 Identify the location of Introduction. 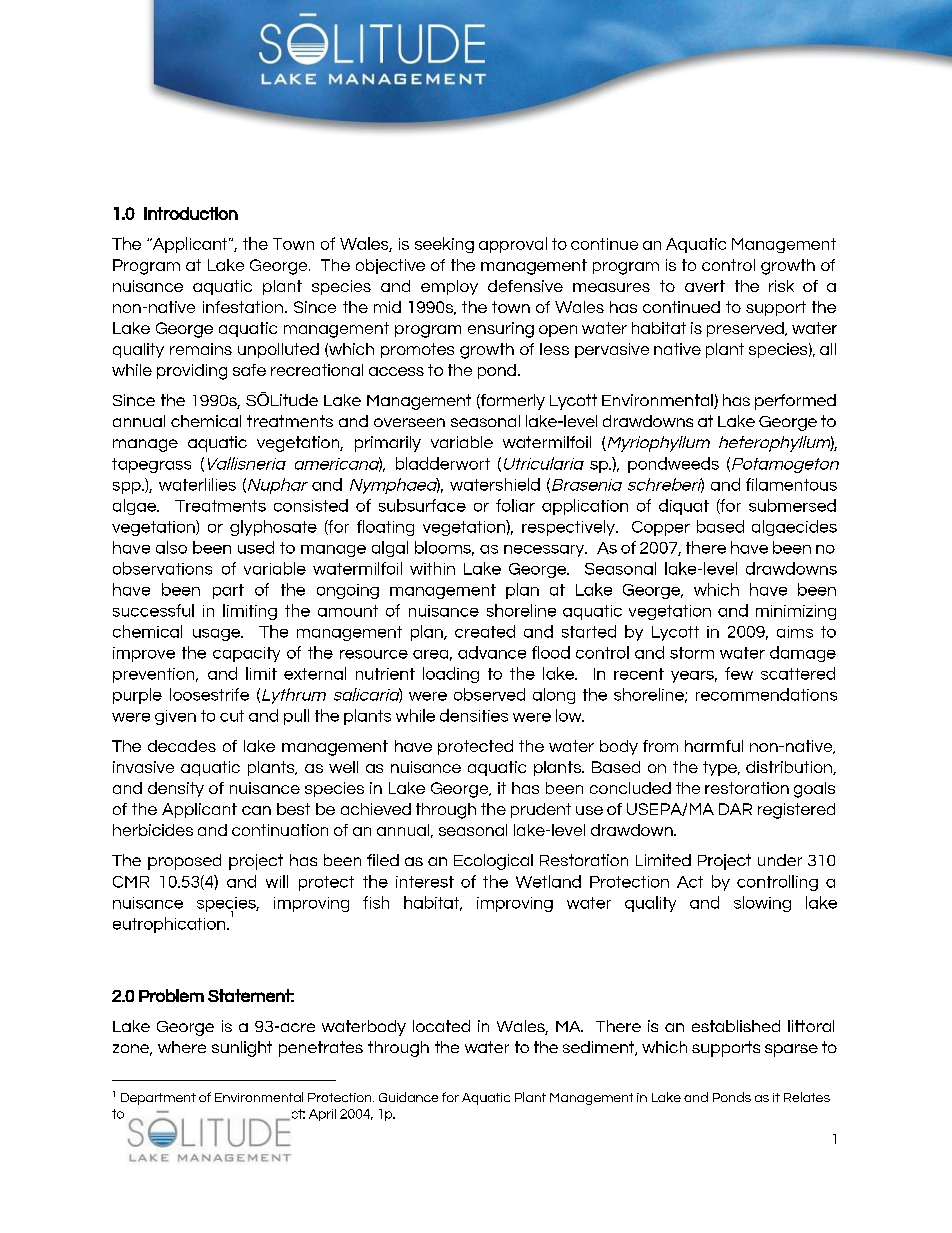
(191, 213).
